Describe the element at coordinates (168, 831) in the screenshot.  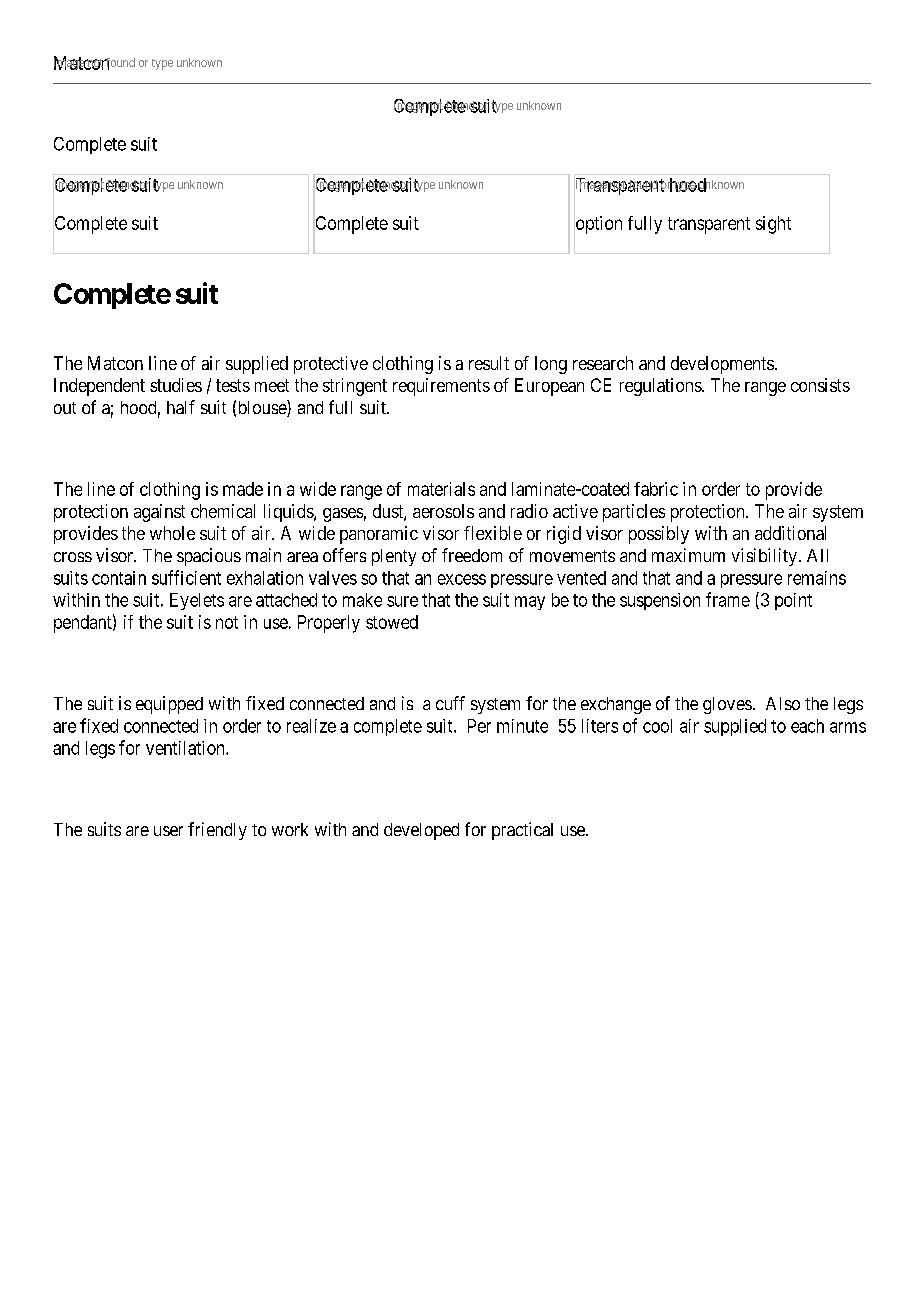
I see `user` at that location.
